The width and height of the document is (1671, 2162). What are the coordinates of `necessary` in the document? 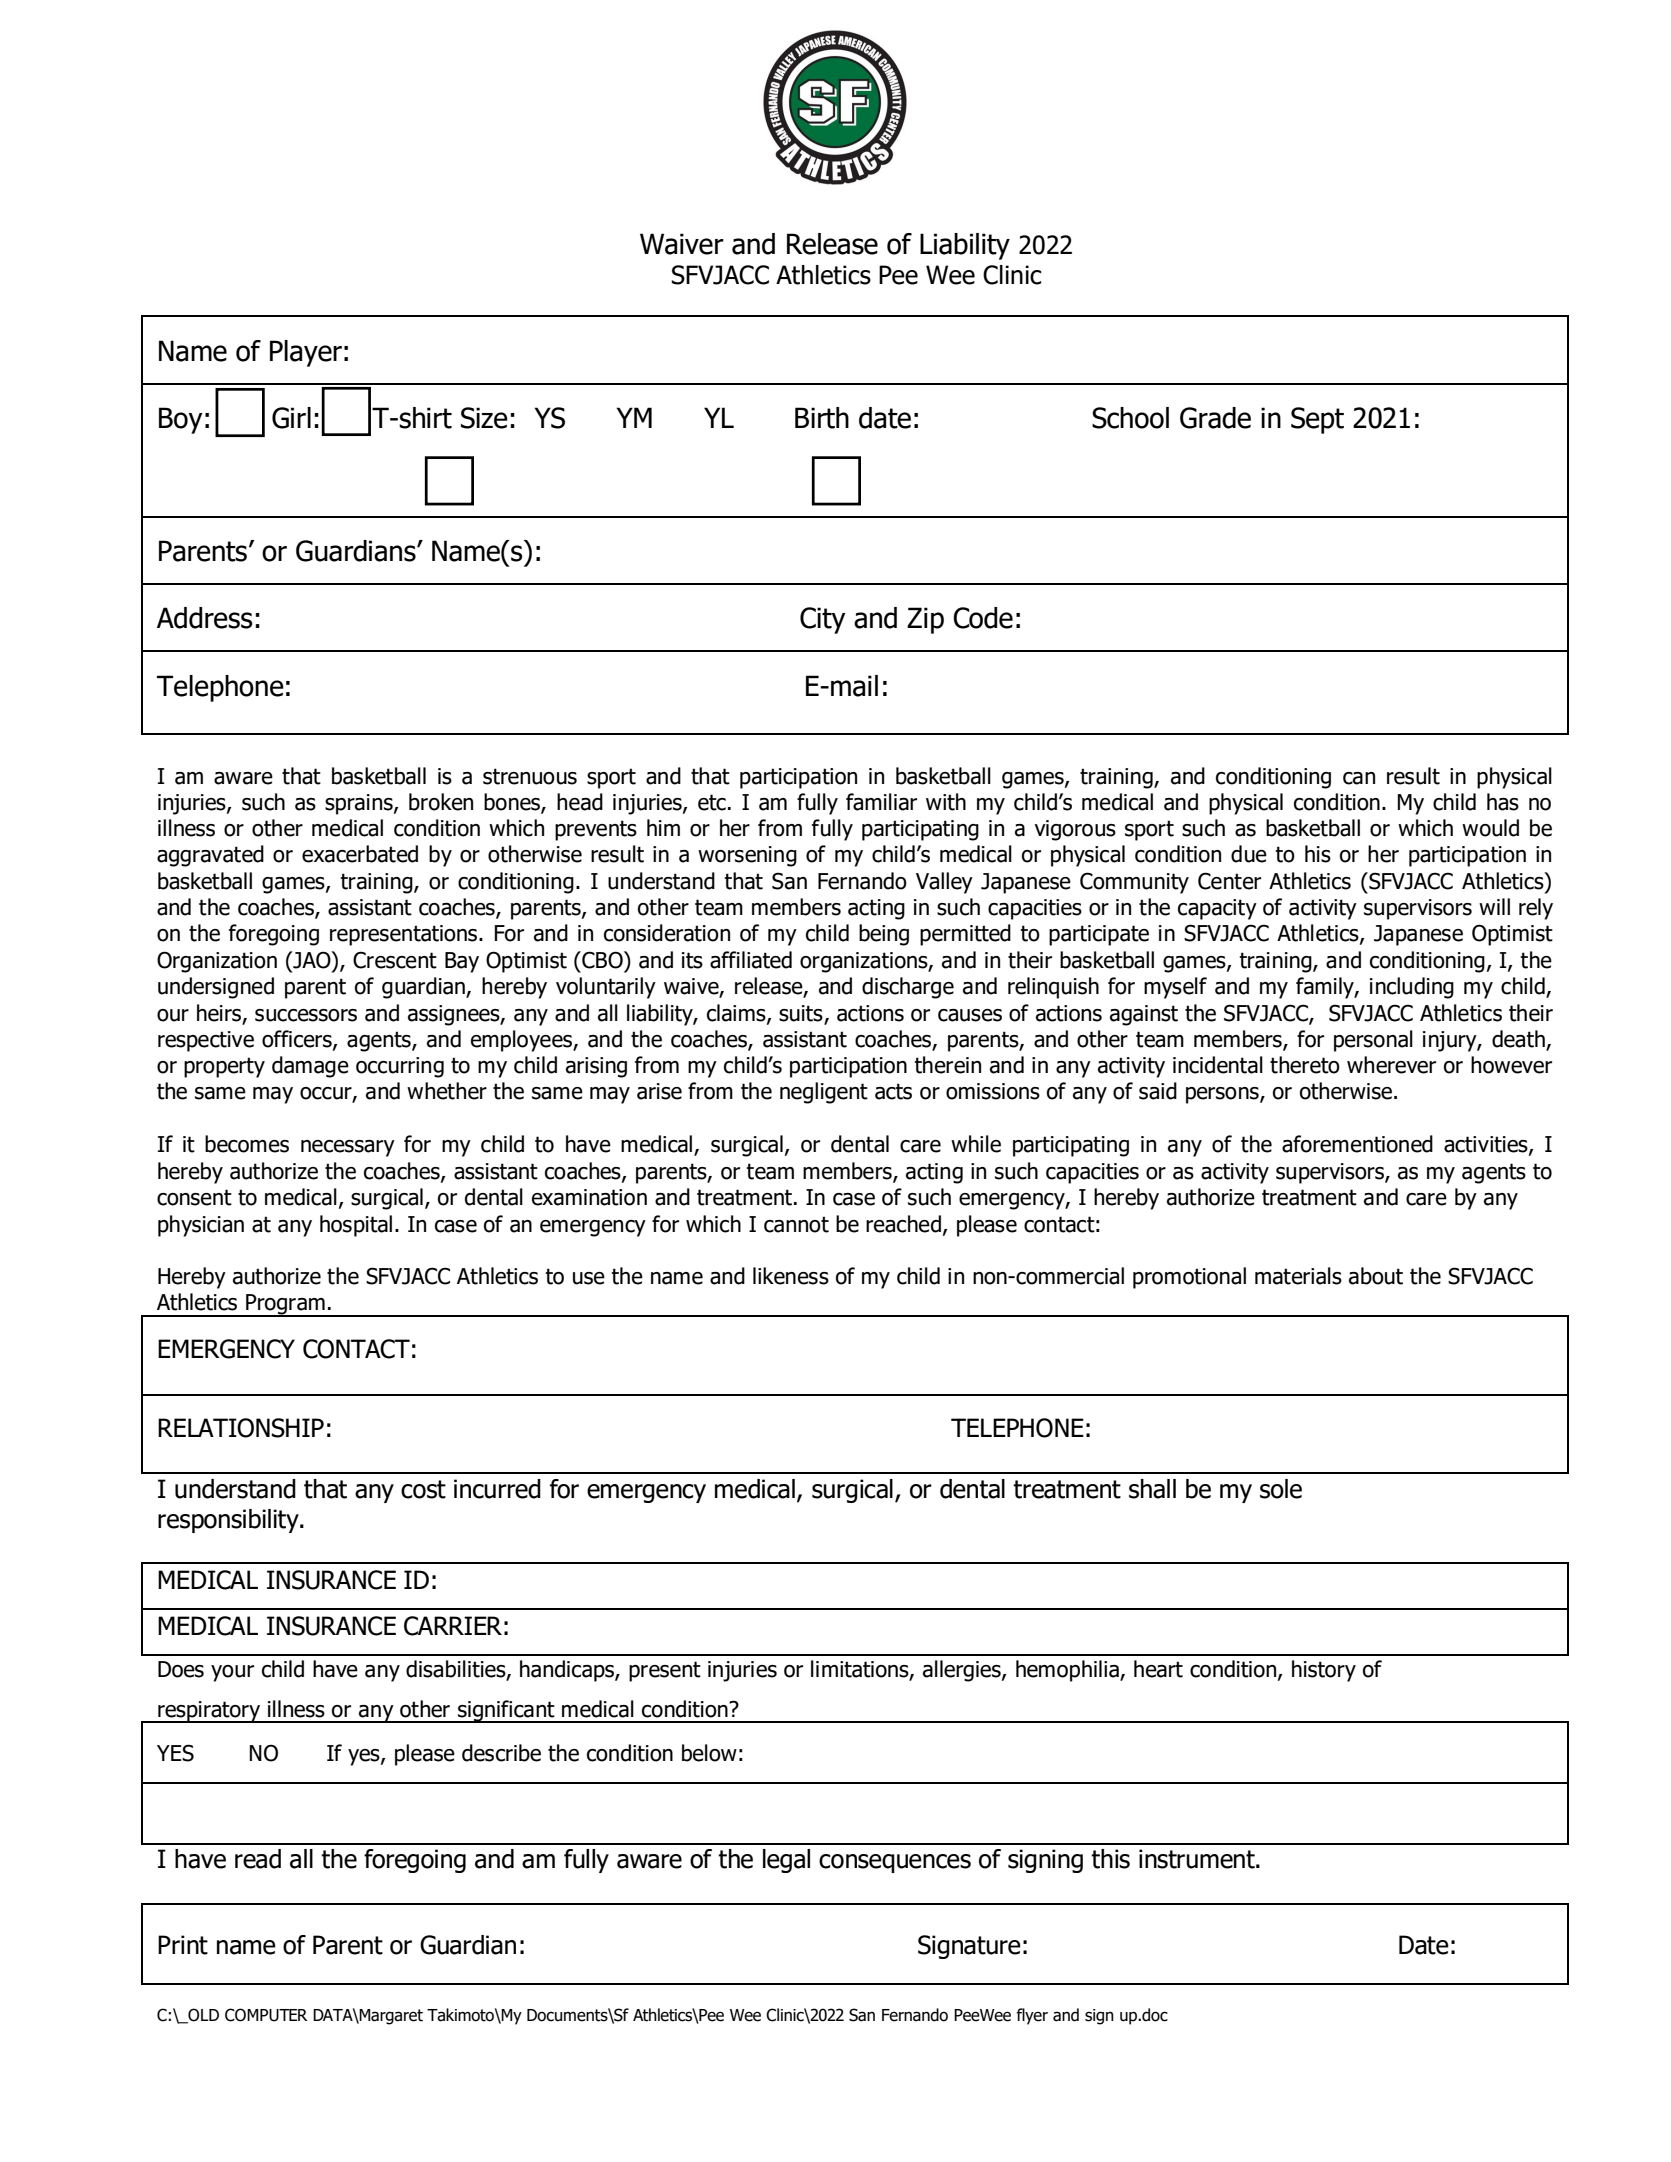 It's located at (348, 1148).
